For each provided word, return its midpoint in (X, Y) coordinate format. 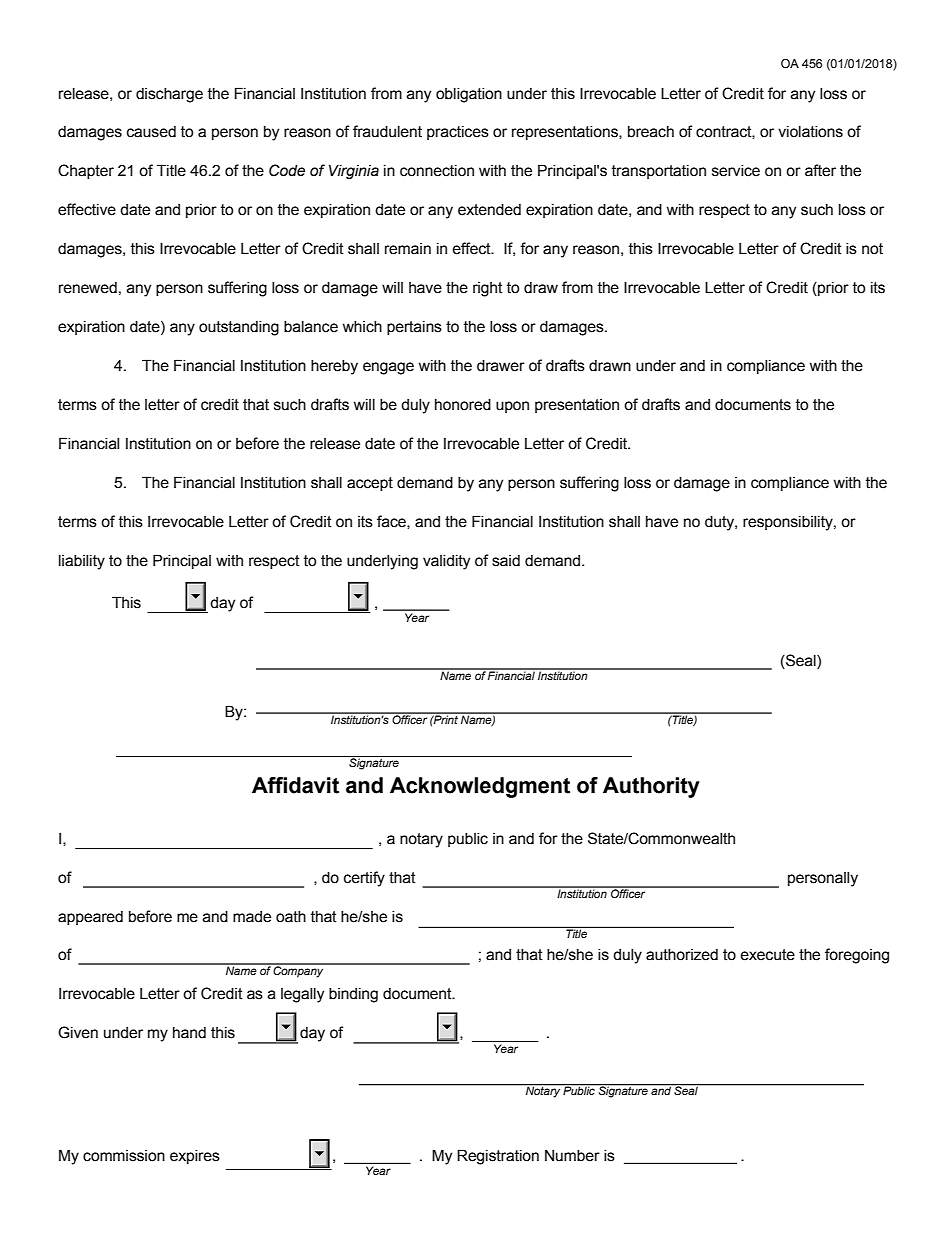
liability (82, 562)
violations (810, 132)
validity (446, 562)
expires (195, 1157)
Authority (651, 787)
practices (458, 133)
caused (151, 132)
